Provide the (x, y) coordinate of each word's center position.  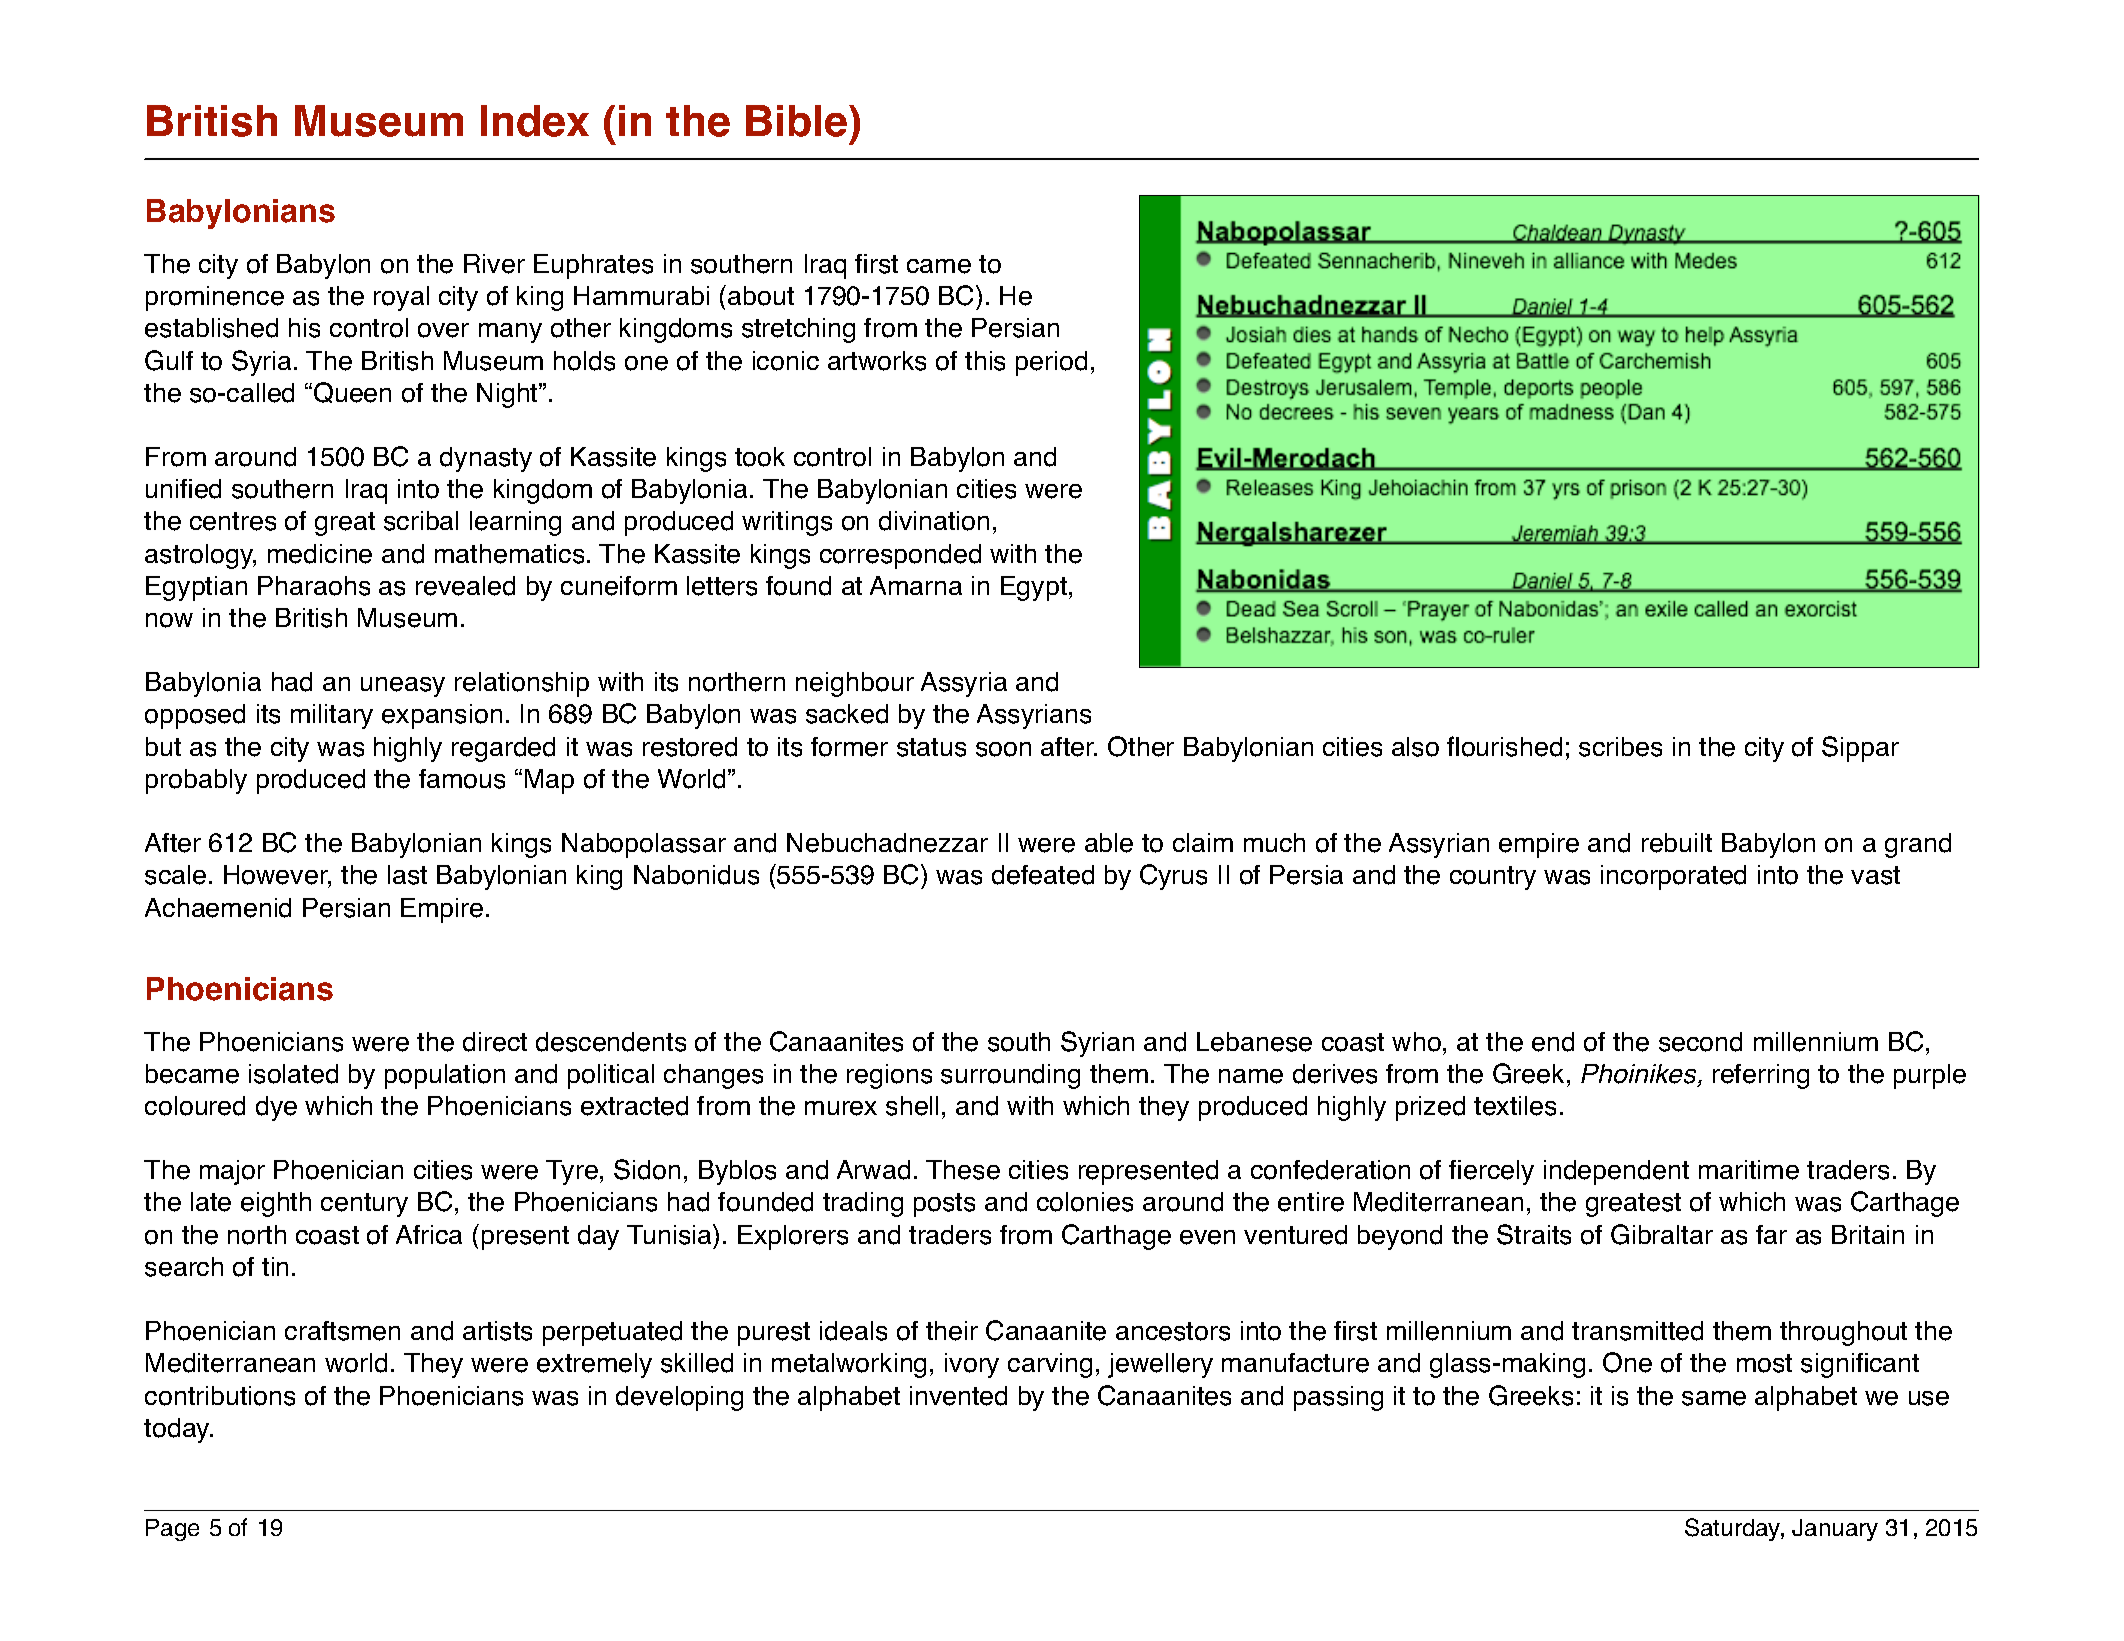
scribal (421, 521)
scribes (1620, 747)
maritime (1749, 1170)
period (1051, 363)
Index (535, 121)
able (1109, 843)
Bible (796, 121)
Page (172, 1530)
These (963, 1170)
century (364, 1205)
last (407, 875)
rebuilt (1677, 843)
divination (934, 521)
